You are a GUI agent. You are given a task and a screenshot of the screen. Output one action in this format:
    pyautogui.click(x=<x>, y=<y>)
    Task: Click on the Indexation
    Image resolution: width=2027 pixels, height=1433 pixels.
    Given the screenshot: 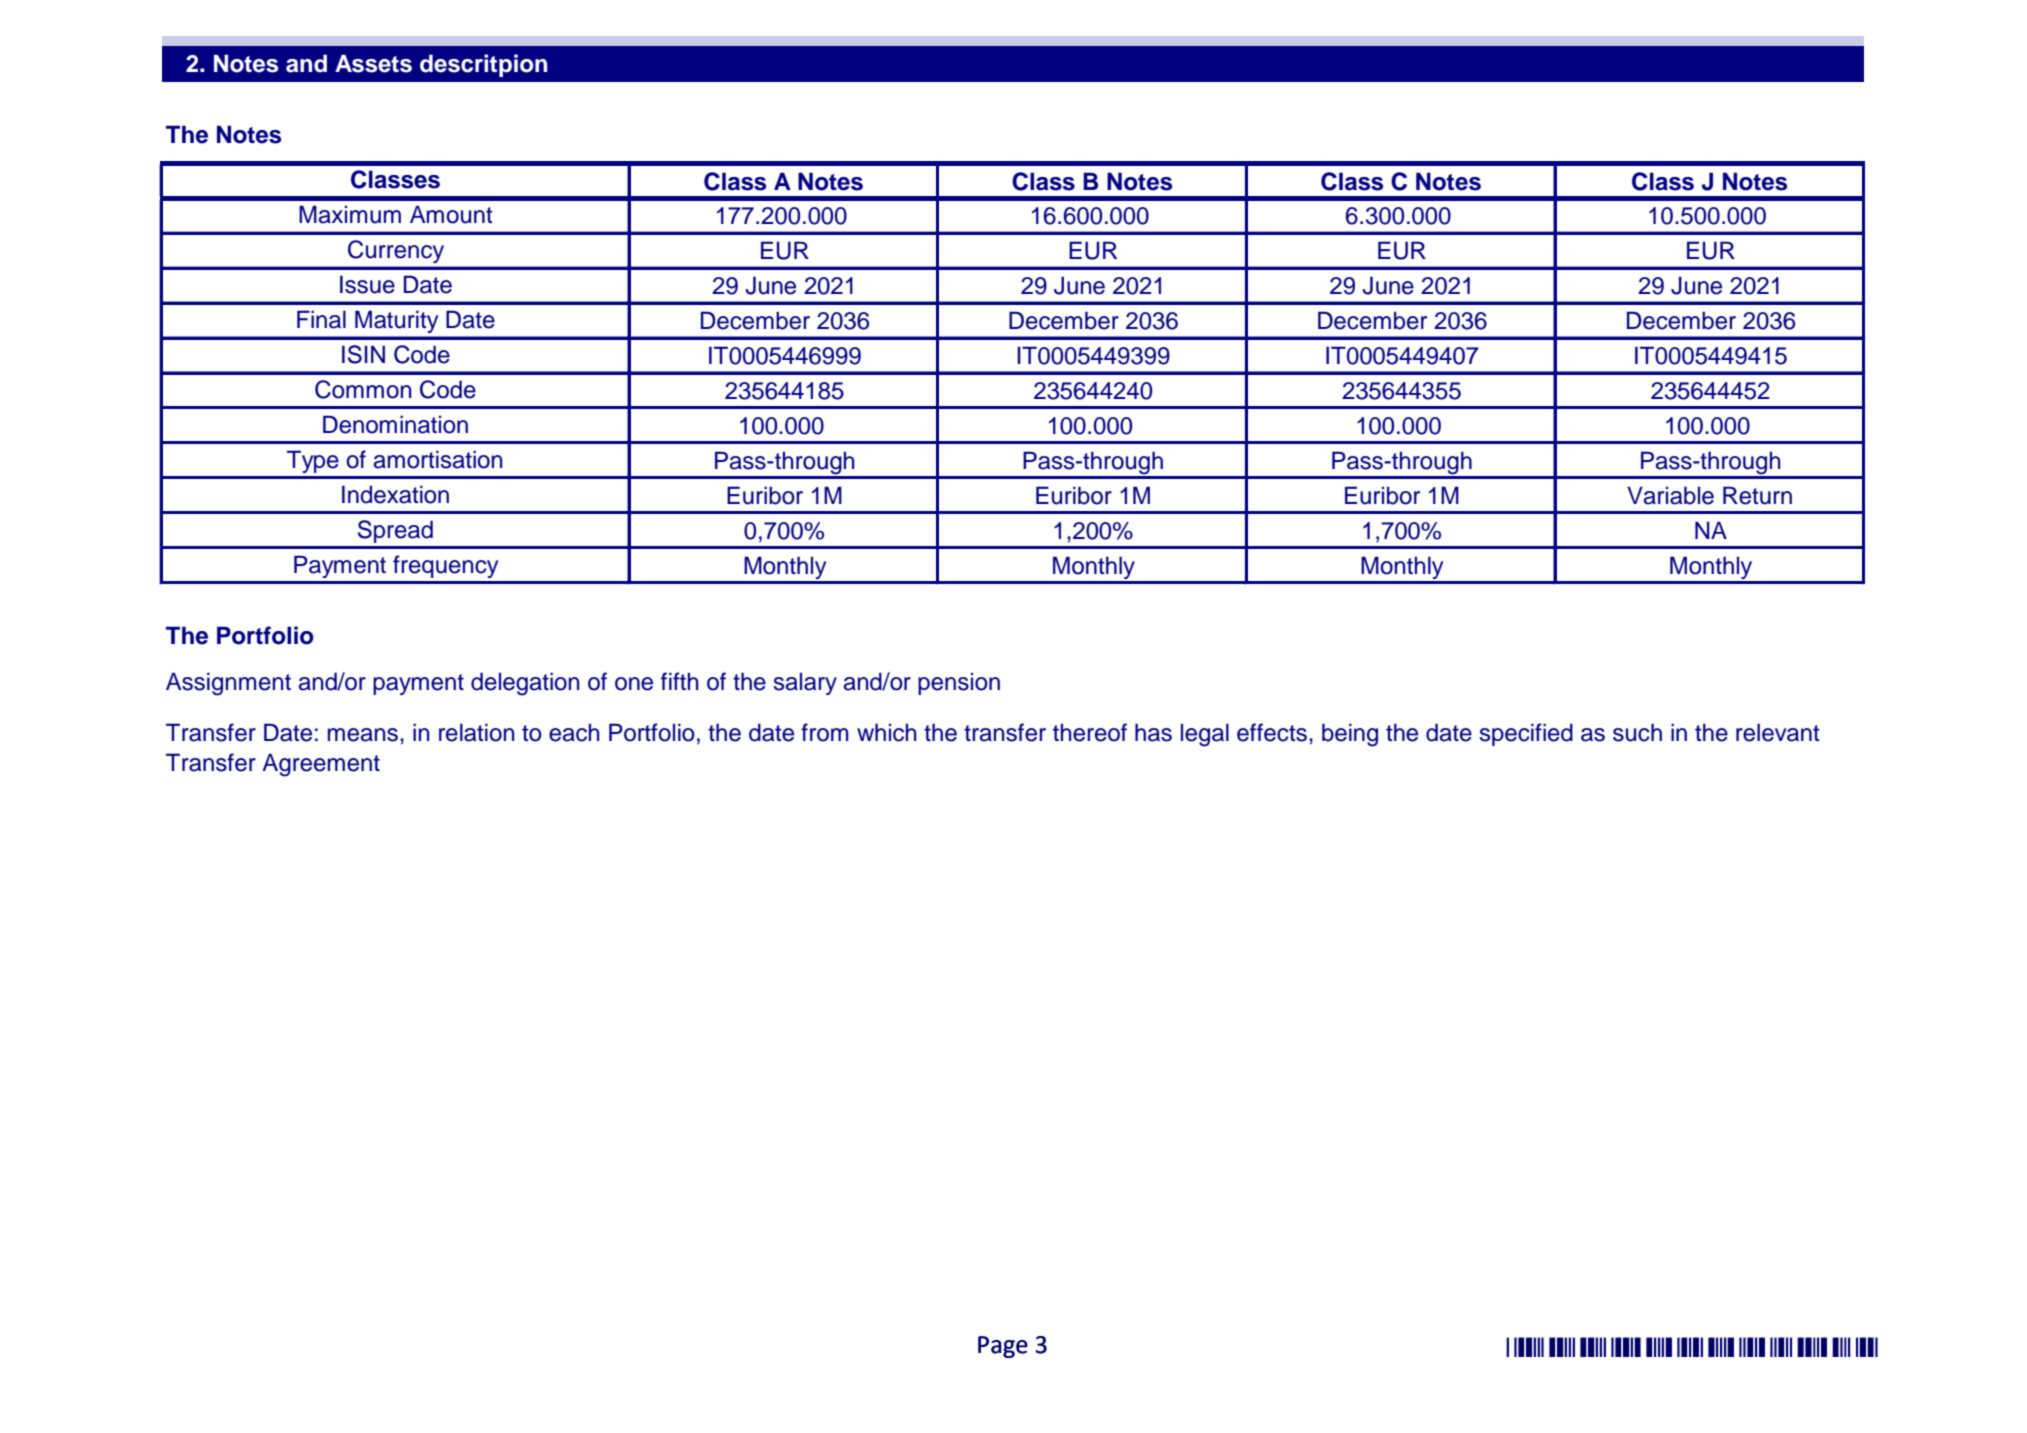 What is the action you would take?
    pyautogui.click(x=395, y=494)
